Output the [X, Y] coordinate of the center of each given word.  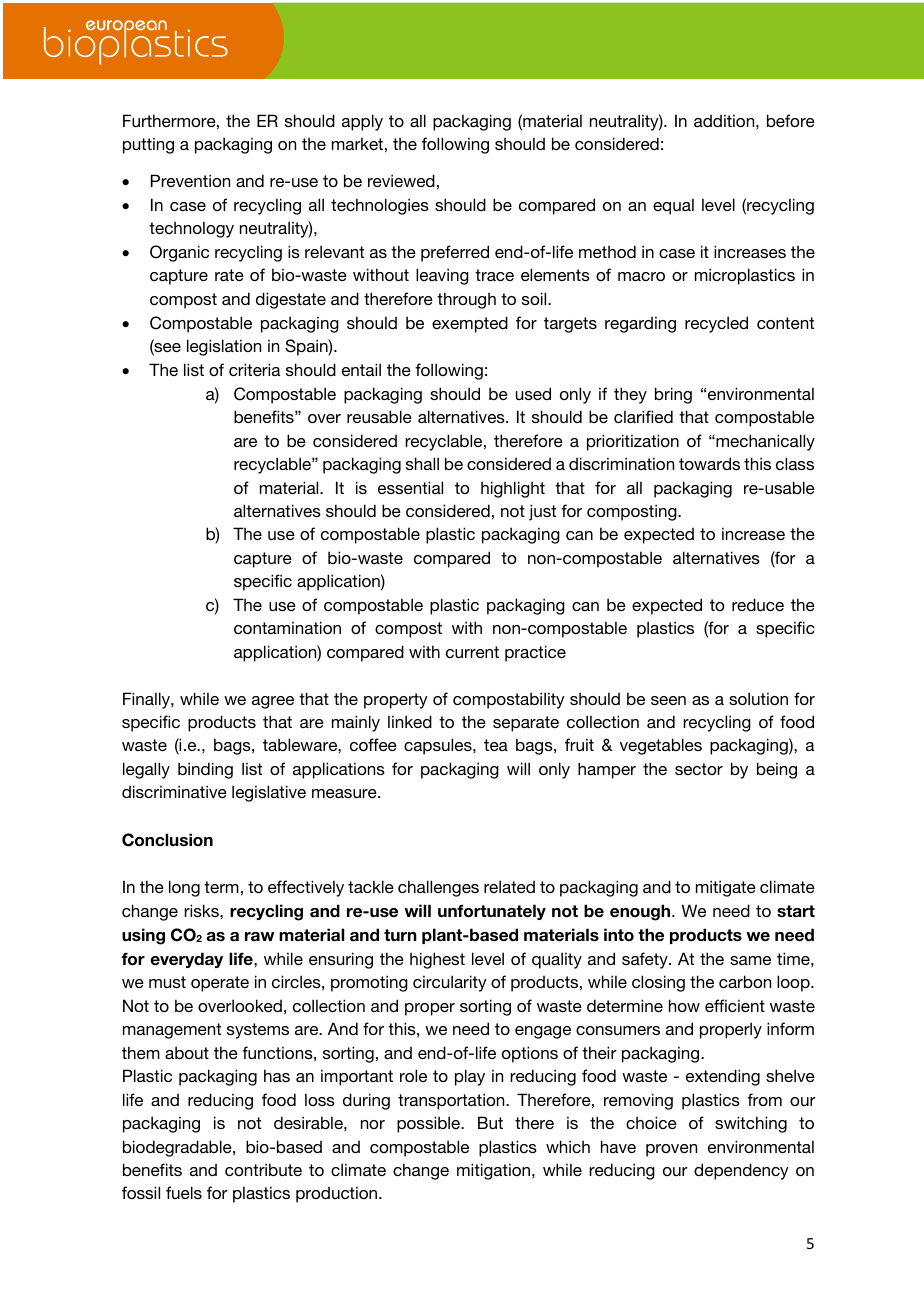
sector [699, 769]
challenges [438, 888]
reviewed [401, 180]
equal [673, 206]
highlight [513, 489]
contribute [263, 1169]
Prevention [190, 180]
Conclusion [167, 840]
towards [709, 463]
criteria [255, 369]
